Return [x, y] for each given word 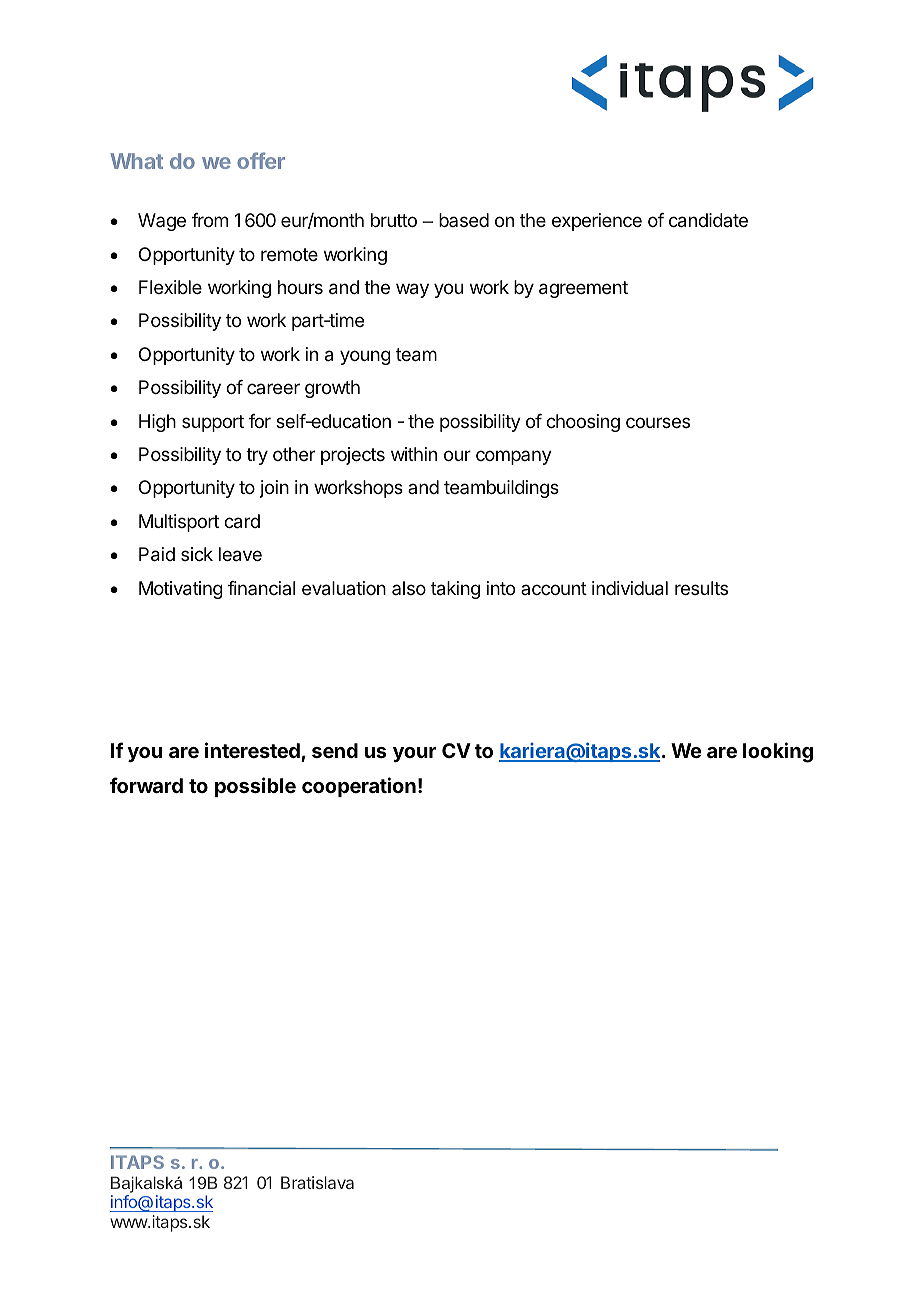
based [464, 220]
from [210, 220]
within [414, 454]
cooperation [359, 787]
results [701, 588]
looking [778, 752]
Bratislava [317, 1182]
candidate [708, 220]
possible [255, 787]
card [242, 521]
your [414, 754]
